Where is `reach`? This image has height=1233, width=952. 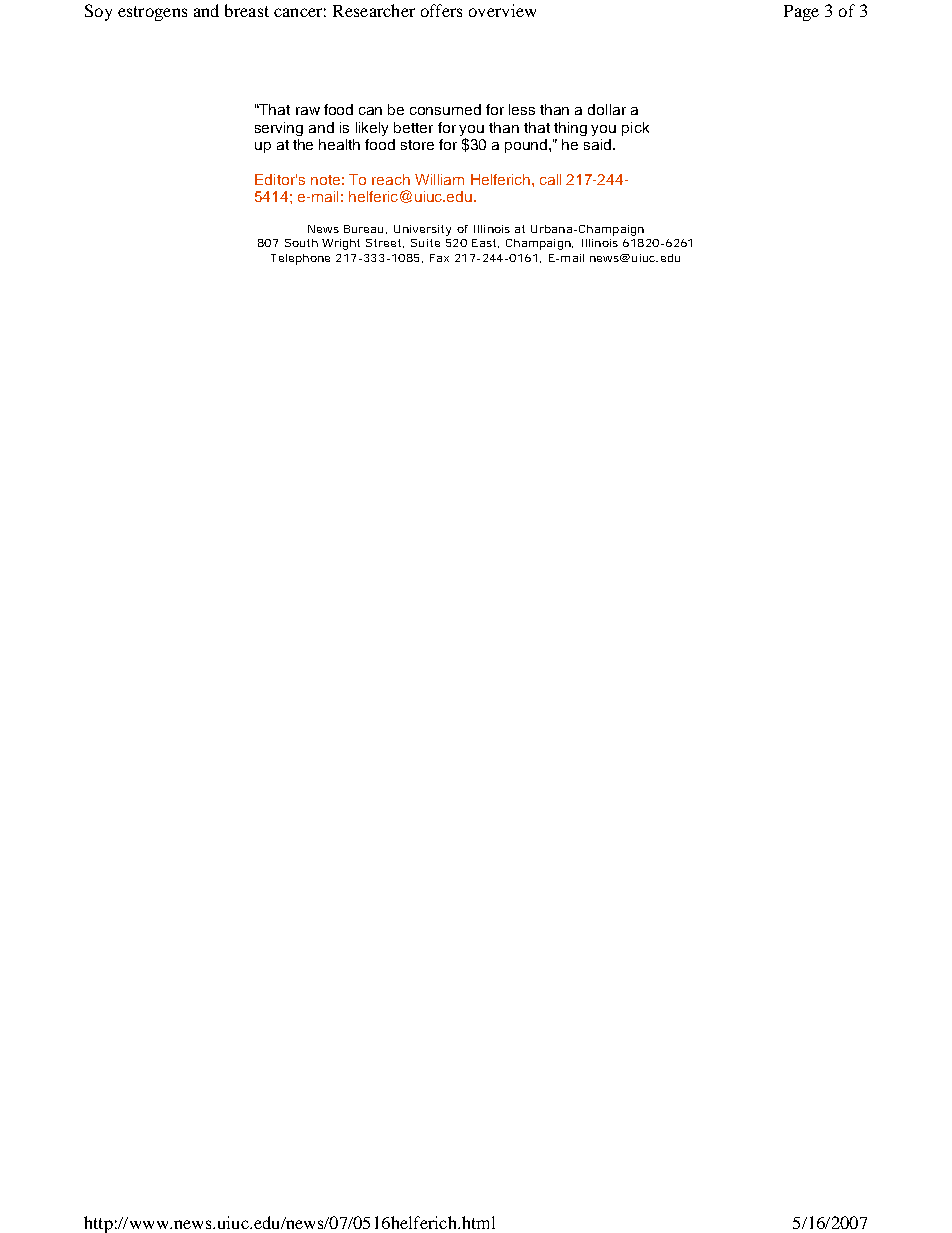
reach is located at coordinates (391, 179).
